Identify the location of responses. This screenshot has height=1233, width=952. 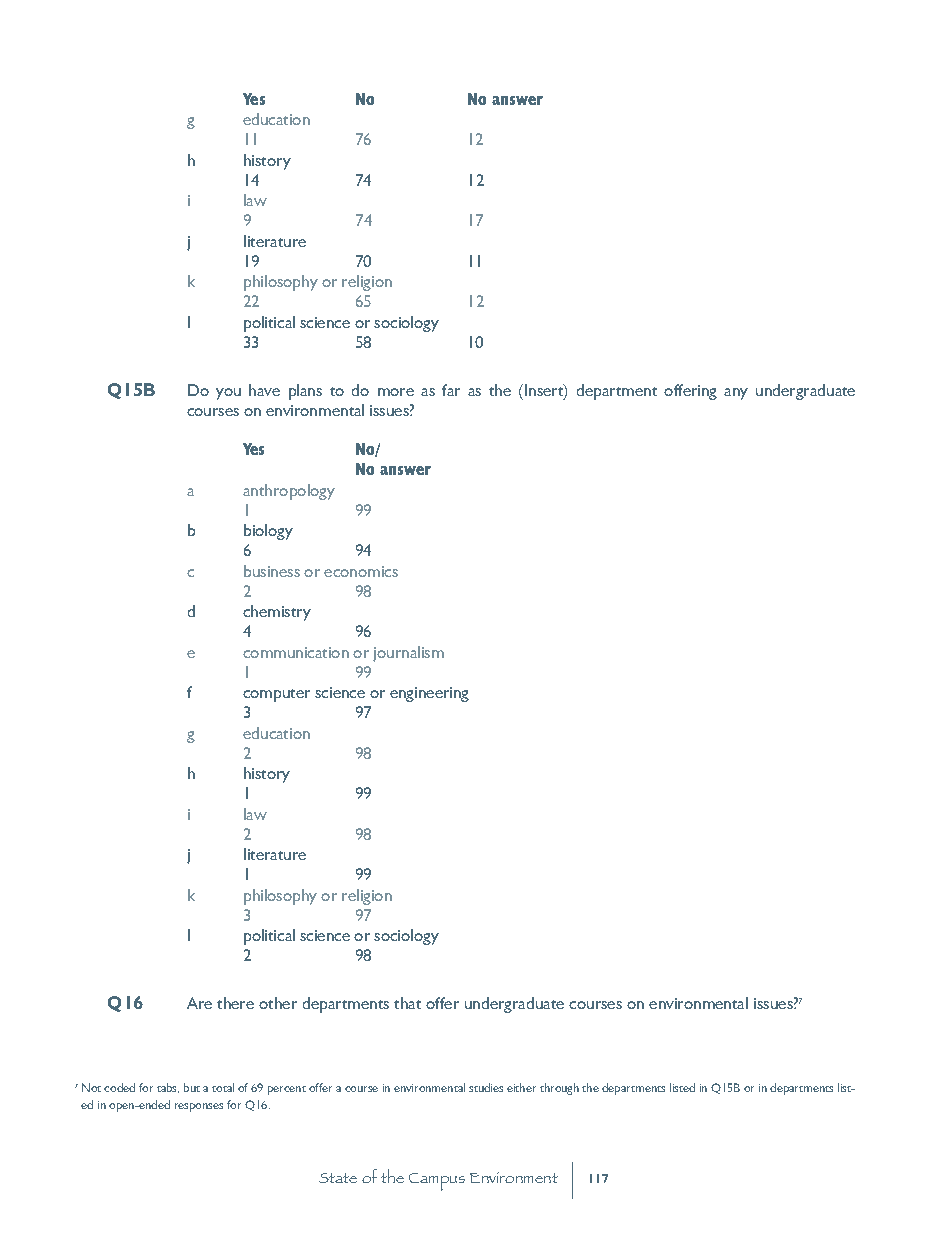
(199, 1107).
